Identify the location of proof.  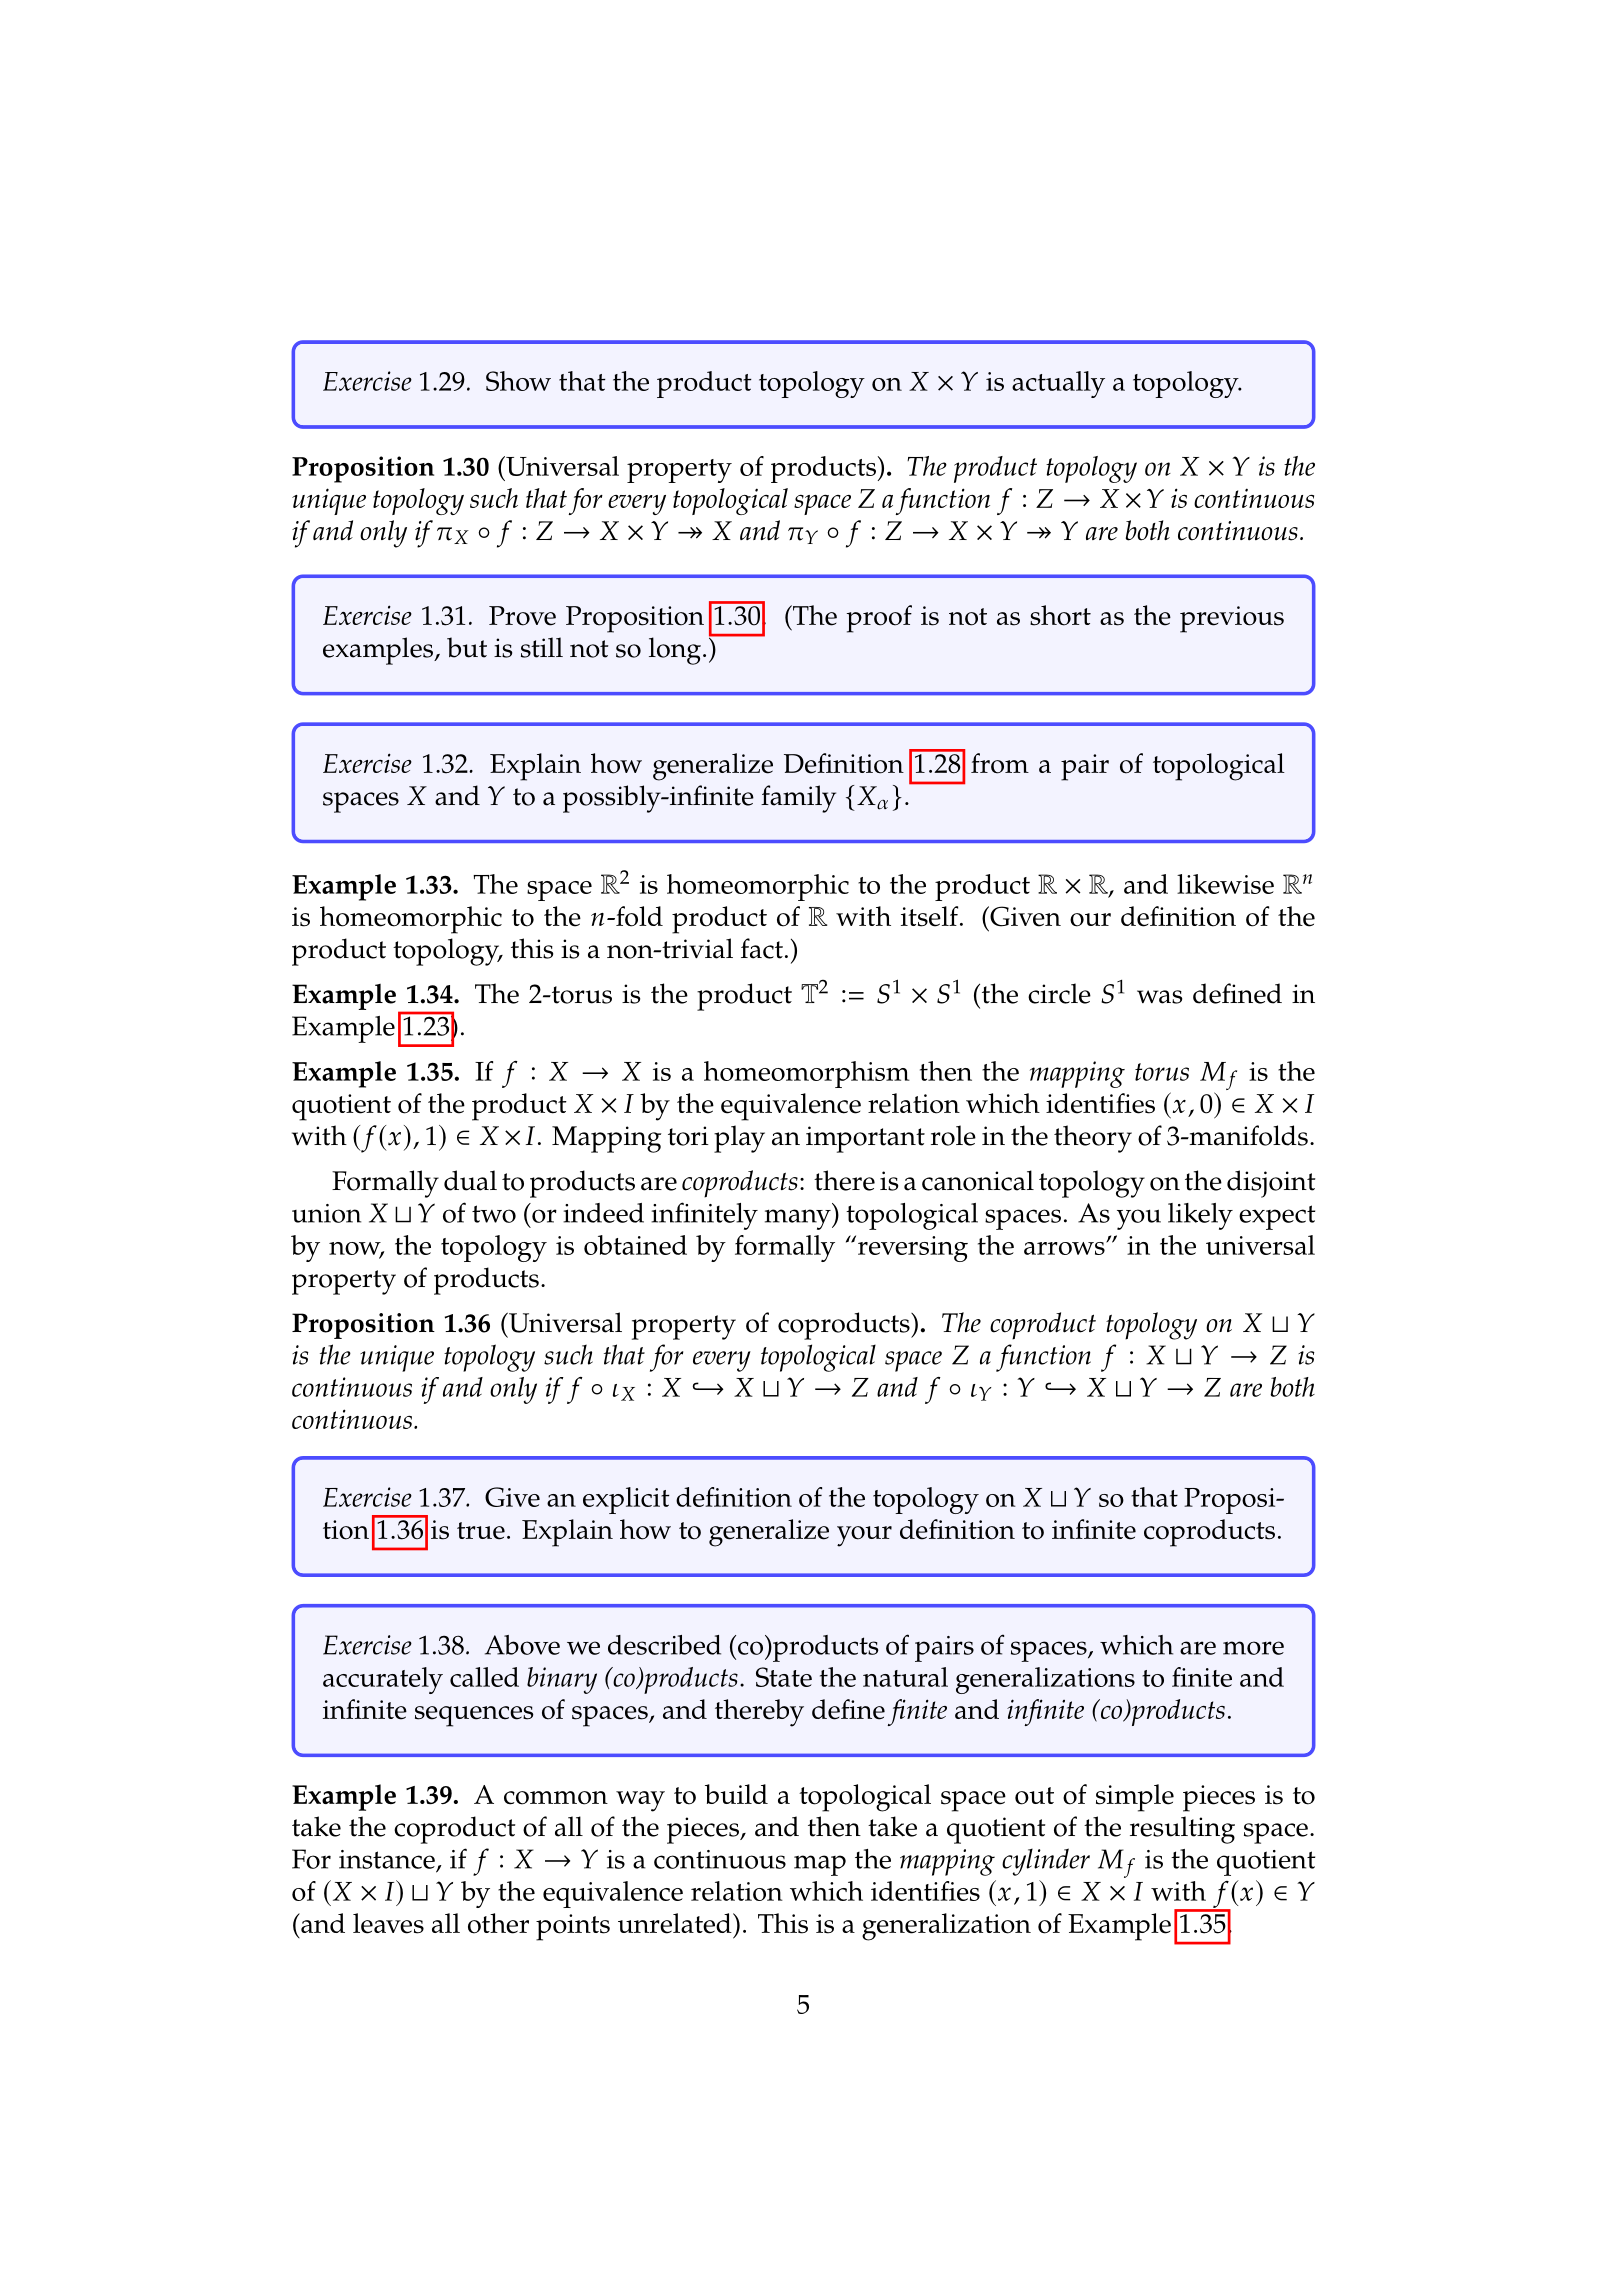
(879, 619).
